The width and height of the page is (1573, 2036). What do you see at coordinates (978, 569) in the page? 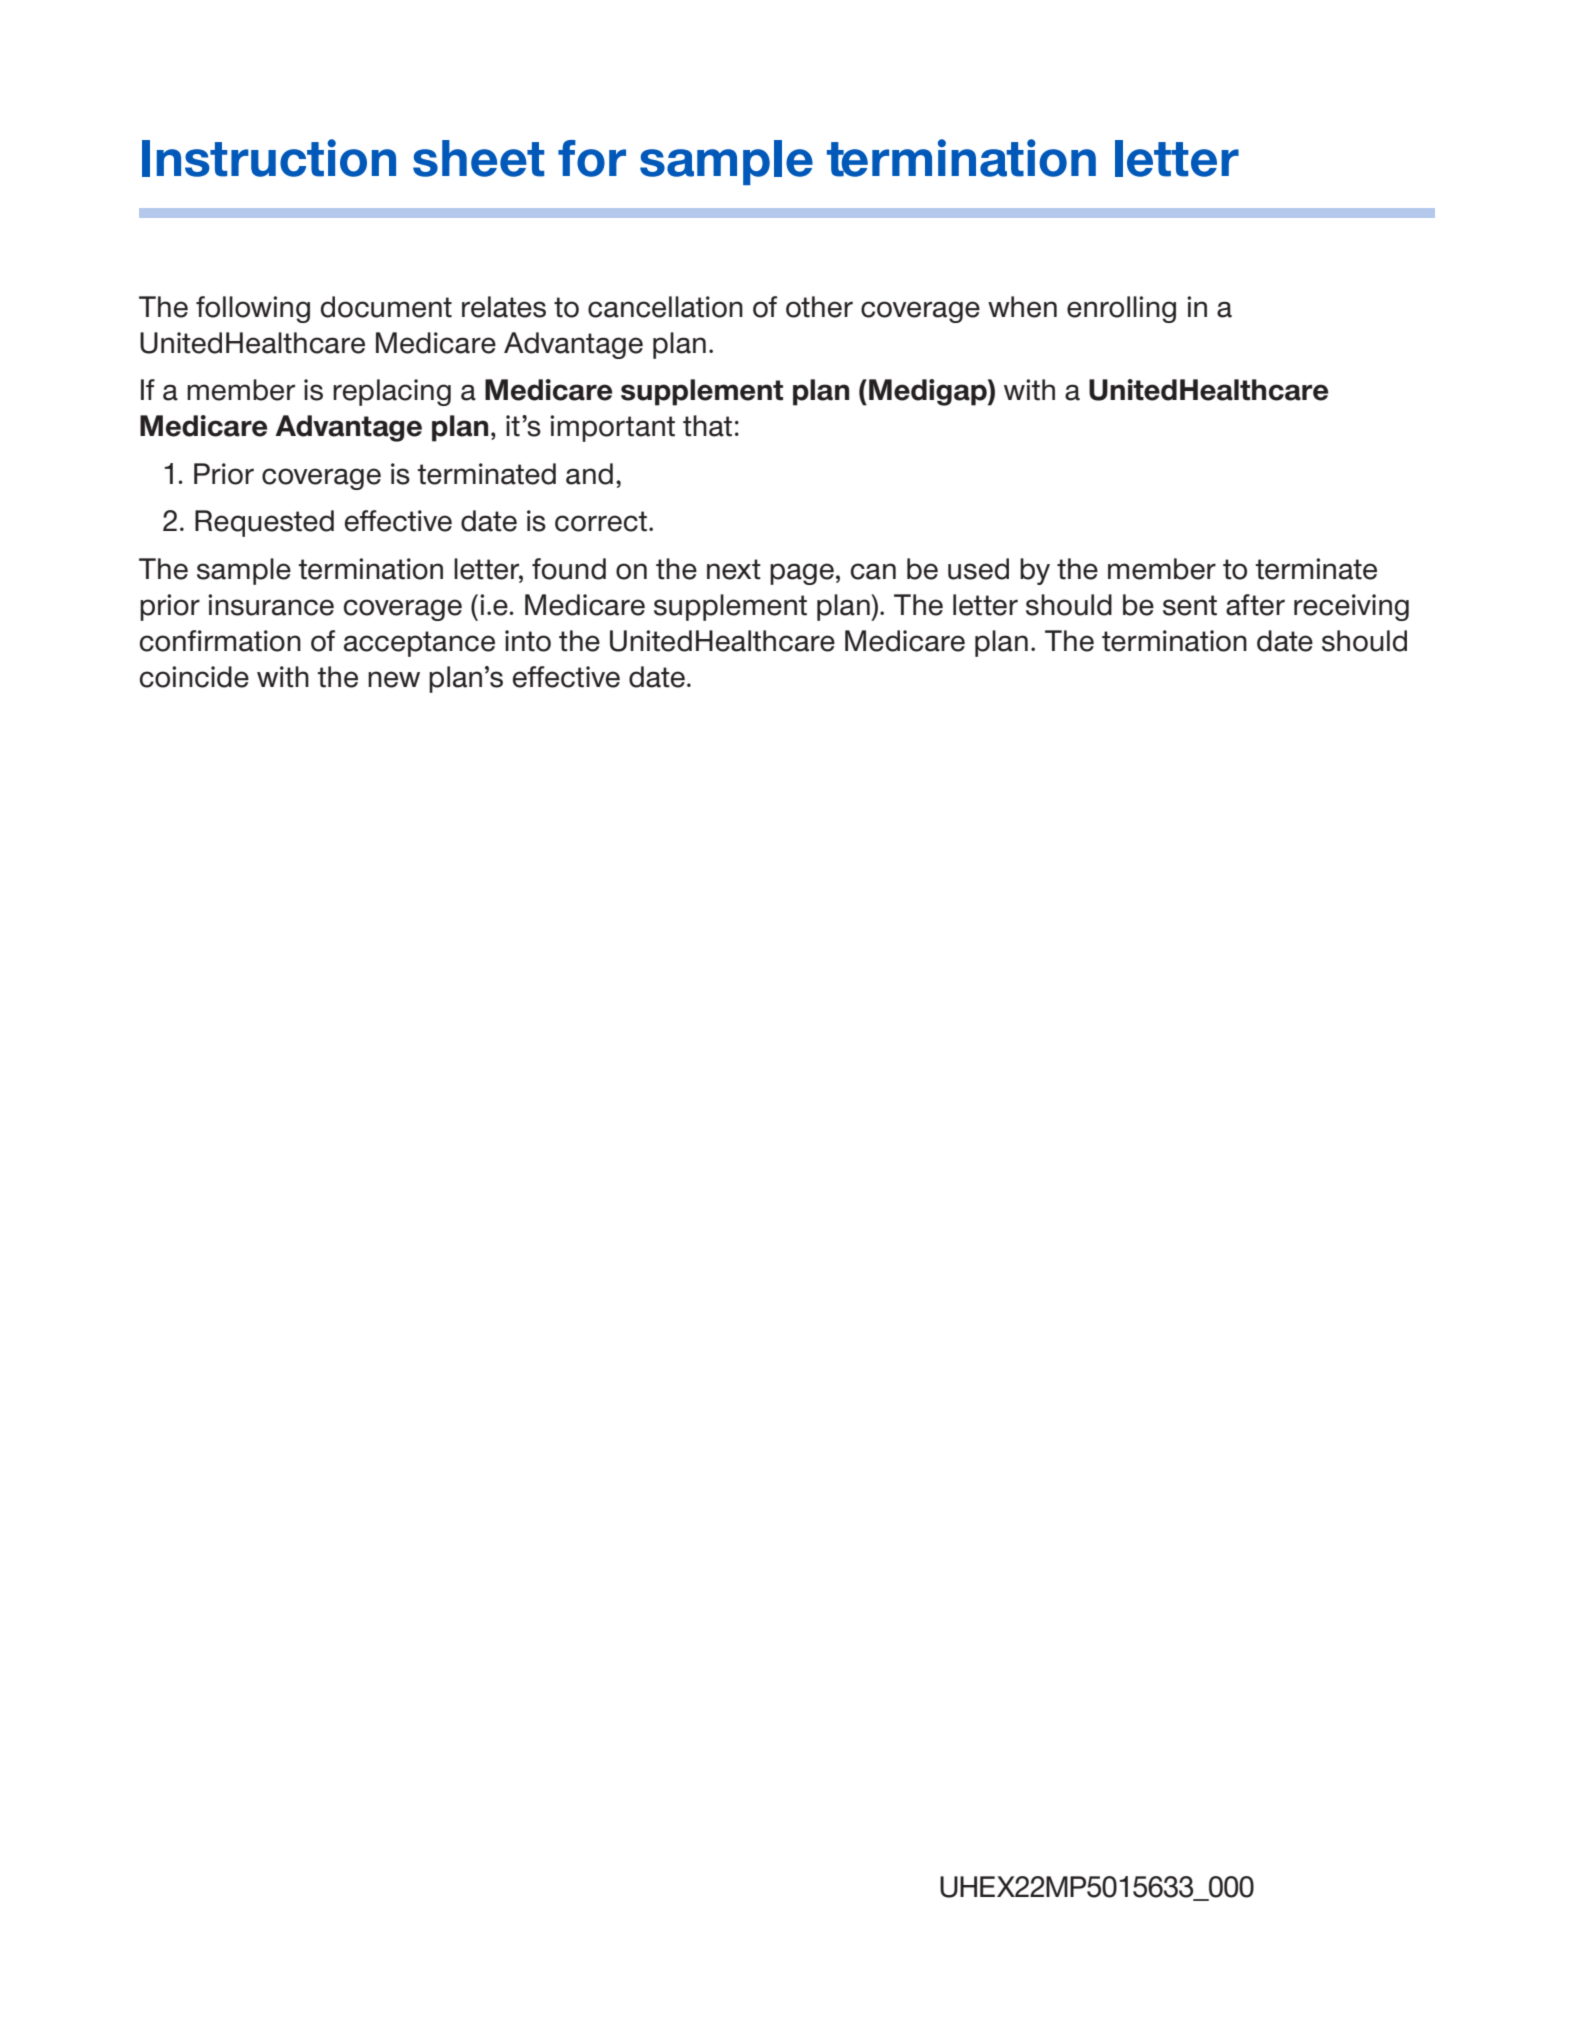
I see `used` at bounding box center [978, 569].
